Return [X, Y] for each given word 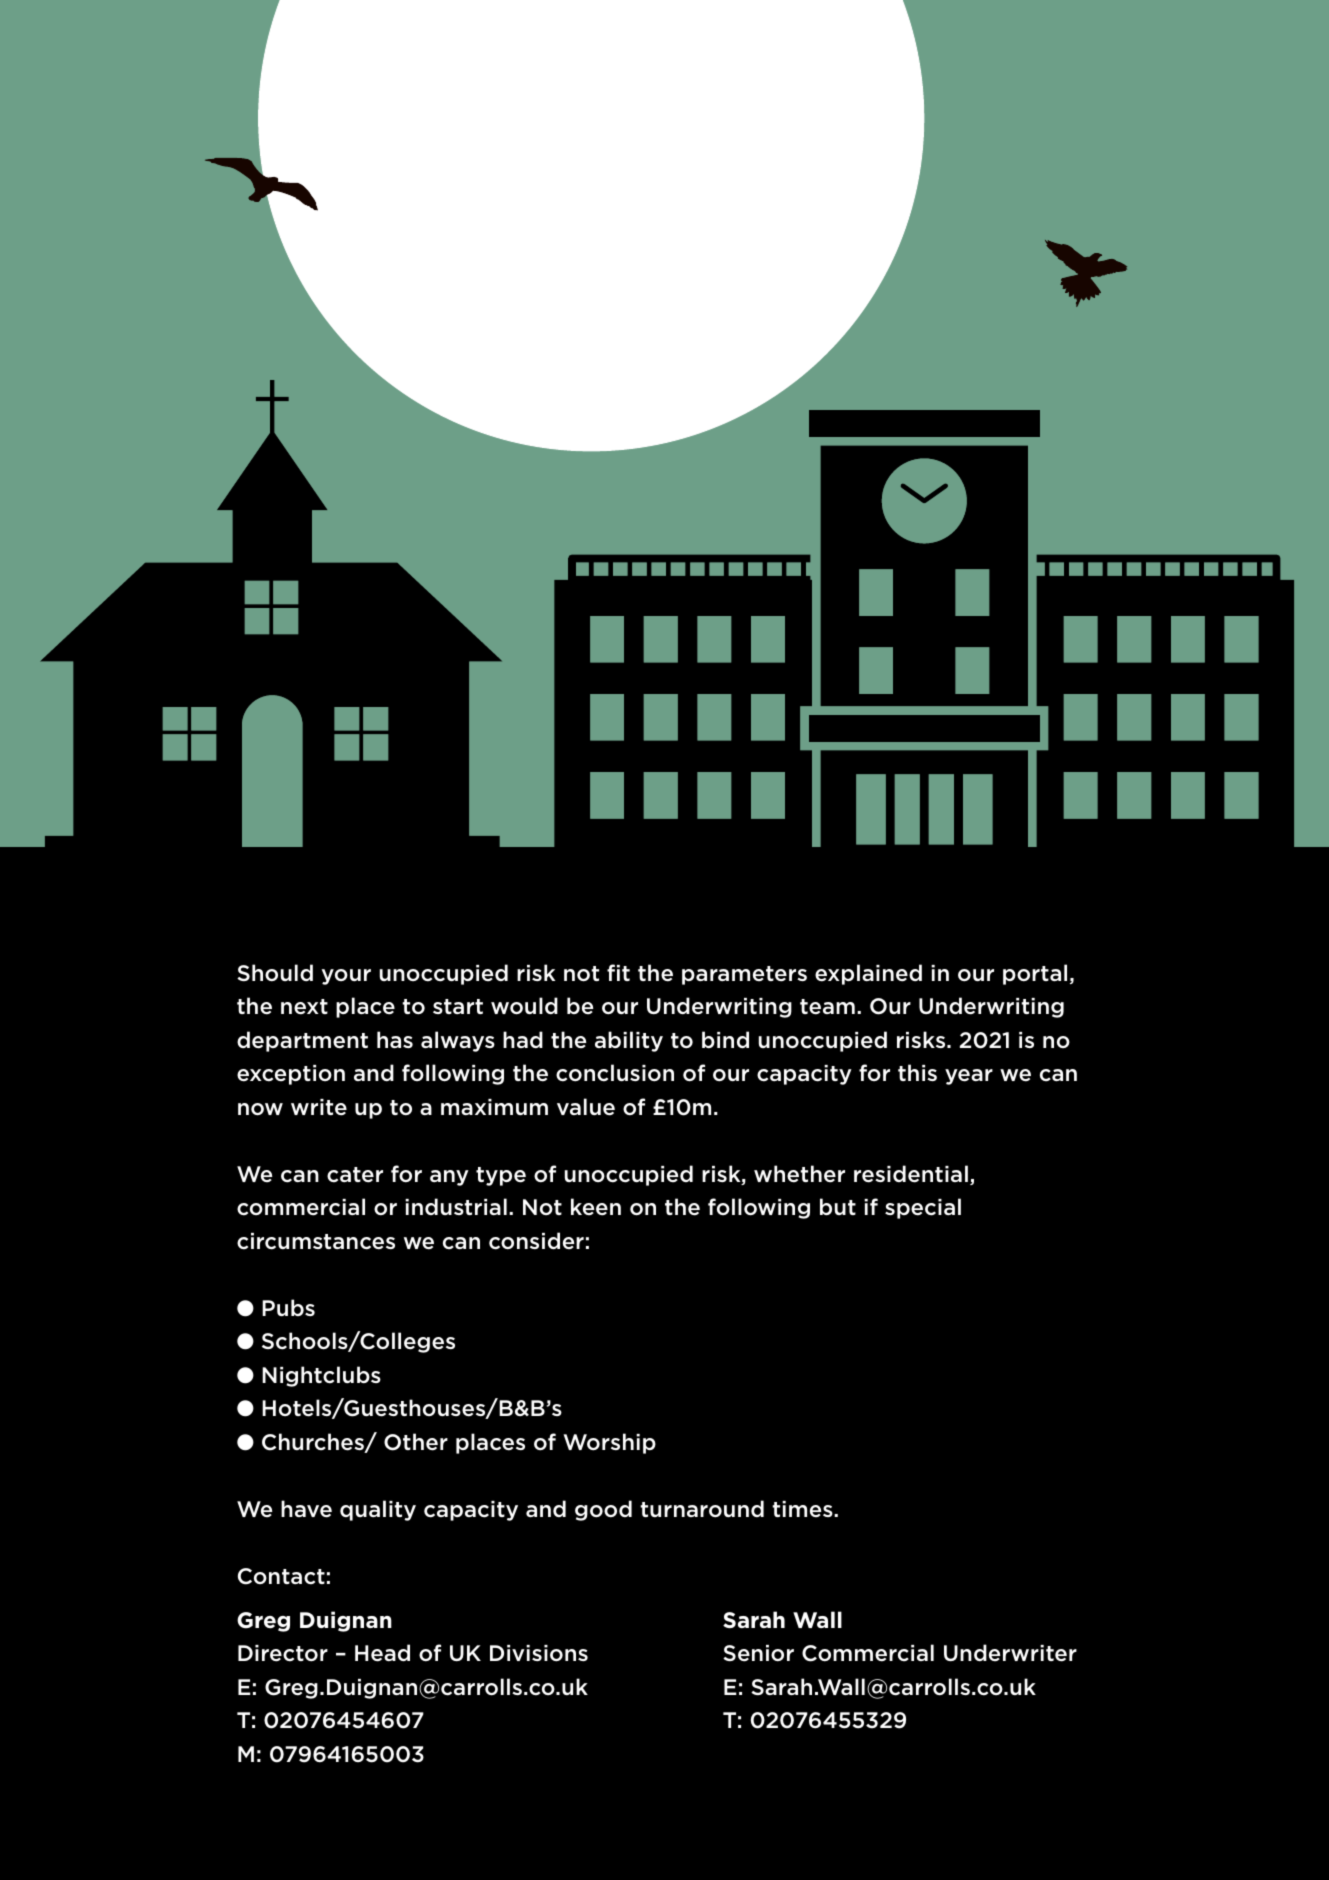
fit [618, 972]
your [346, 977]
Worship [609, 1443]
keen [596, 1207]
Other [416, 1442]
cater [355, 1175]
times [803, 1509]
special [923, 1208]
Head [382, 1653]
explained [868, 974]
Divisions [539, 1653]
